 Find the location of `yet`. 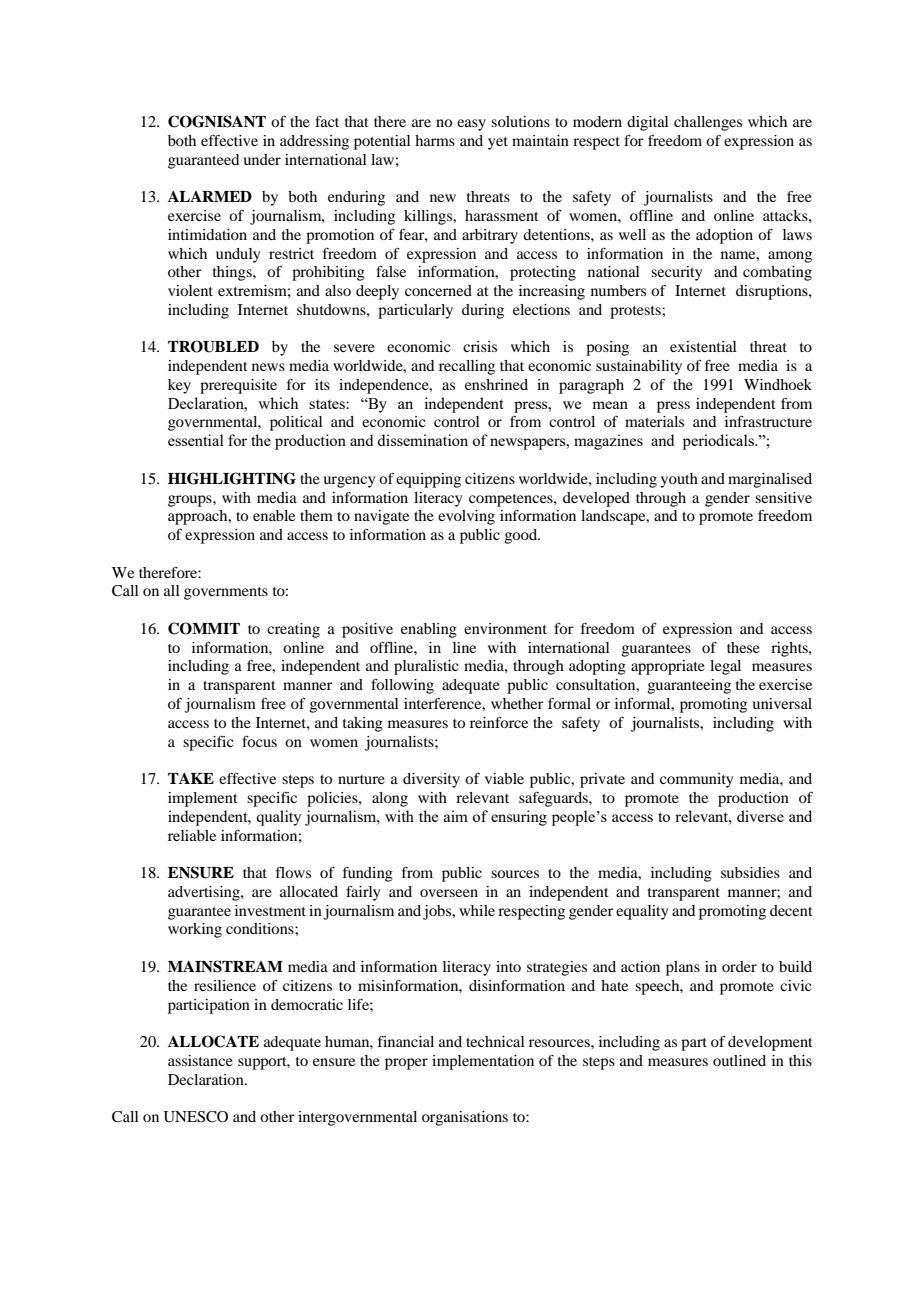

yet is located at coordinates (498, 143).
